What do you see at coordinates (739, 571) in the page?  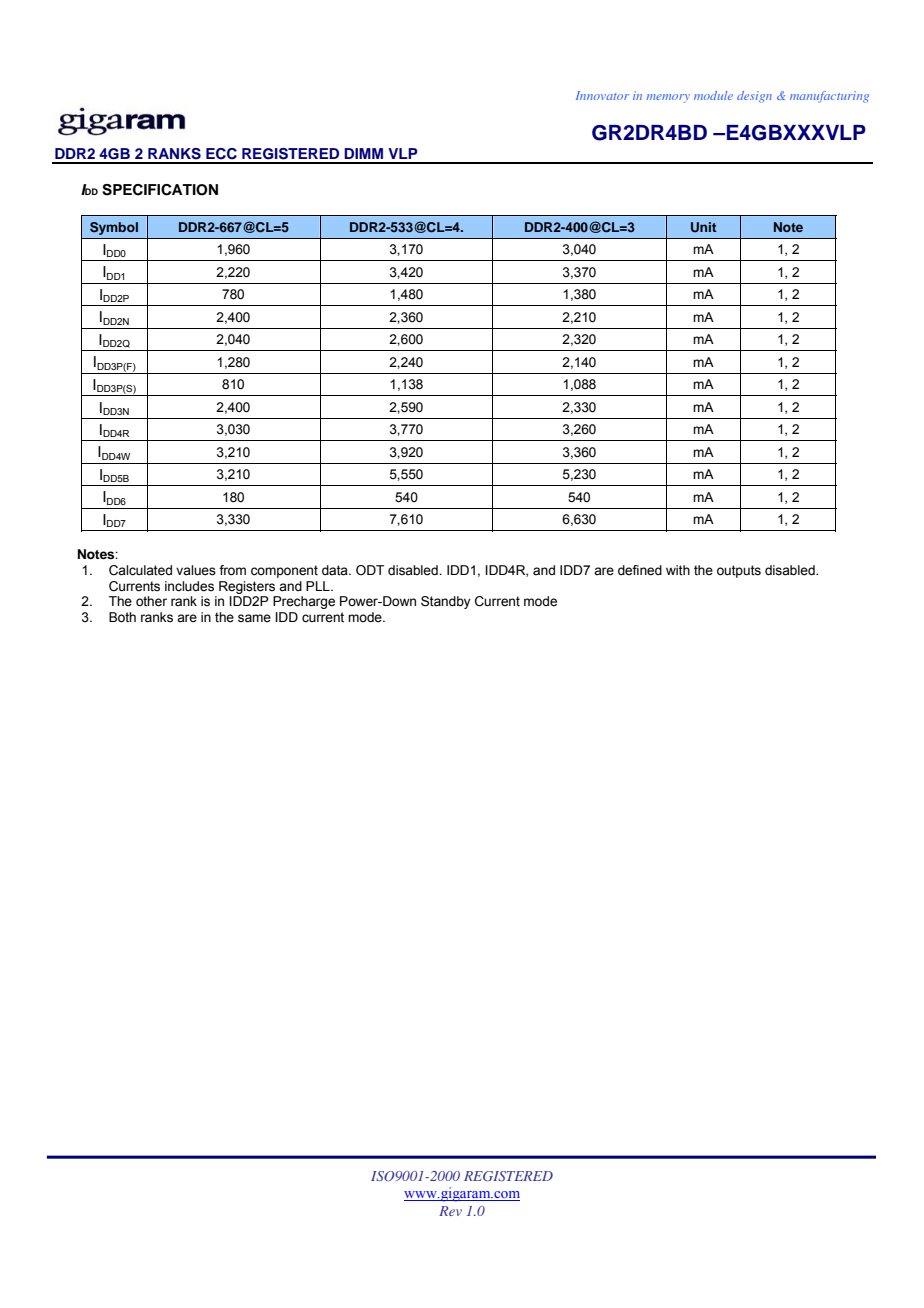 I see `outputs` at bounding box center [739, 571].
